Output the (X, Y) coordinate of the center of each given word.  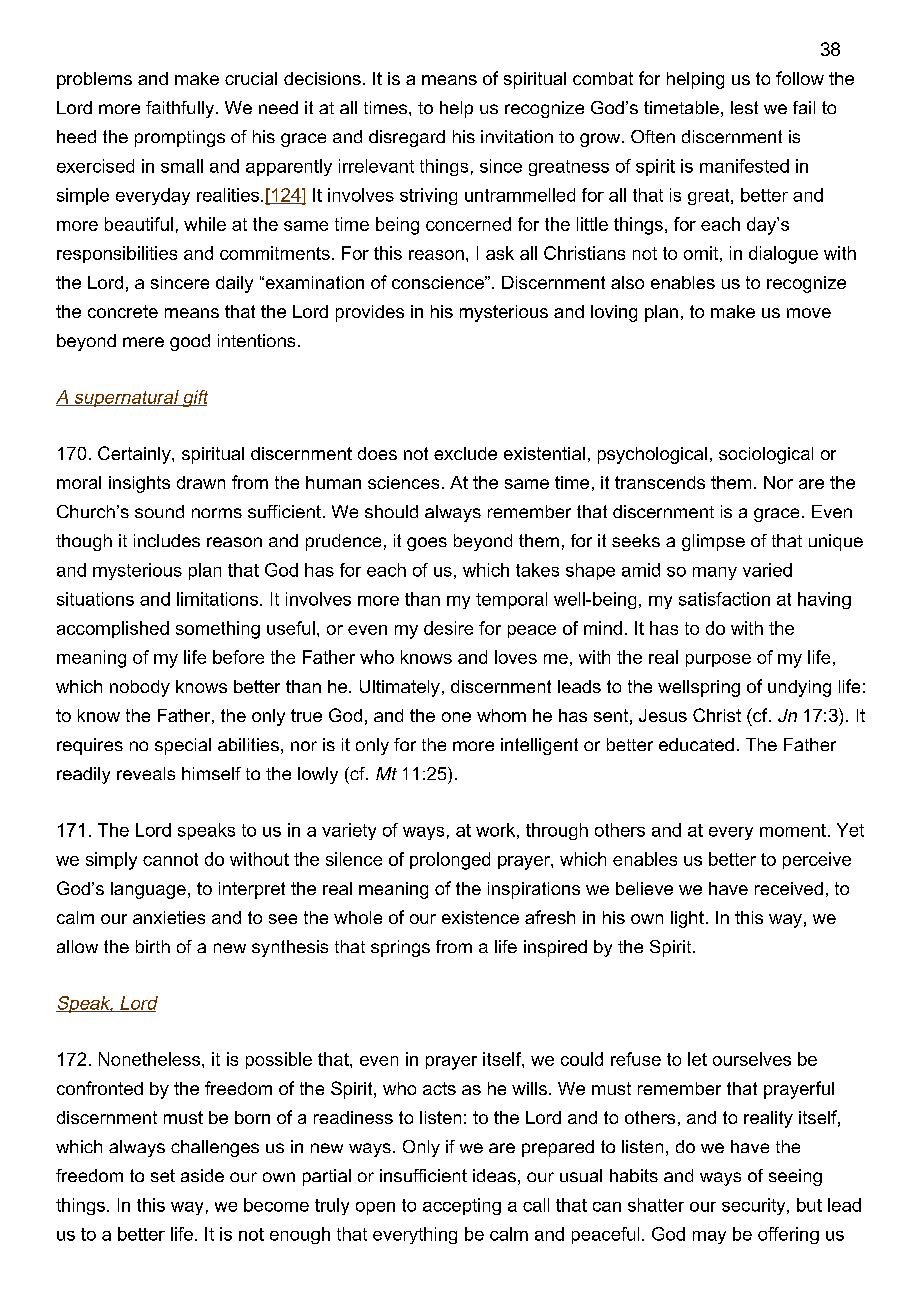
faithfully (181, 109)
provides (370, 313)
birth (153, 946)
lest (744, 107)
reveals (146, 773)
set (163, 1175)
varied (767, 570)
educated (696, 744)
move (809, 313)
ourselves (752, 1059)
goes (427, 544)
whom (501, 715)
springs (400, 948)
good (190, 342)
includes (167, 540)
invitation (517, 136)
